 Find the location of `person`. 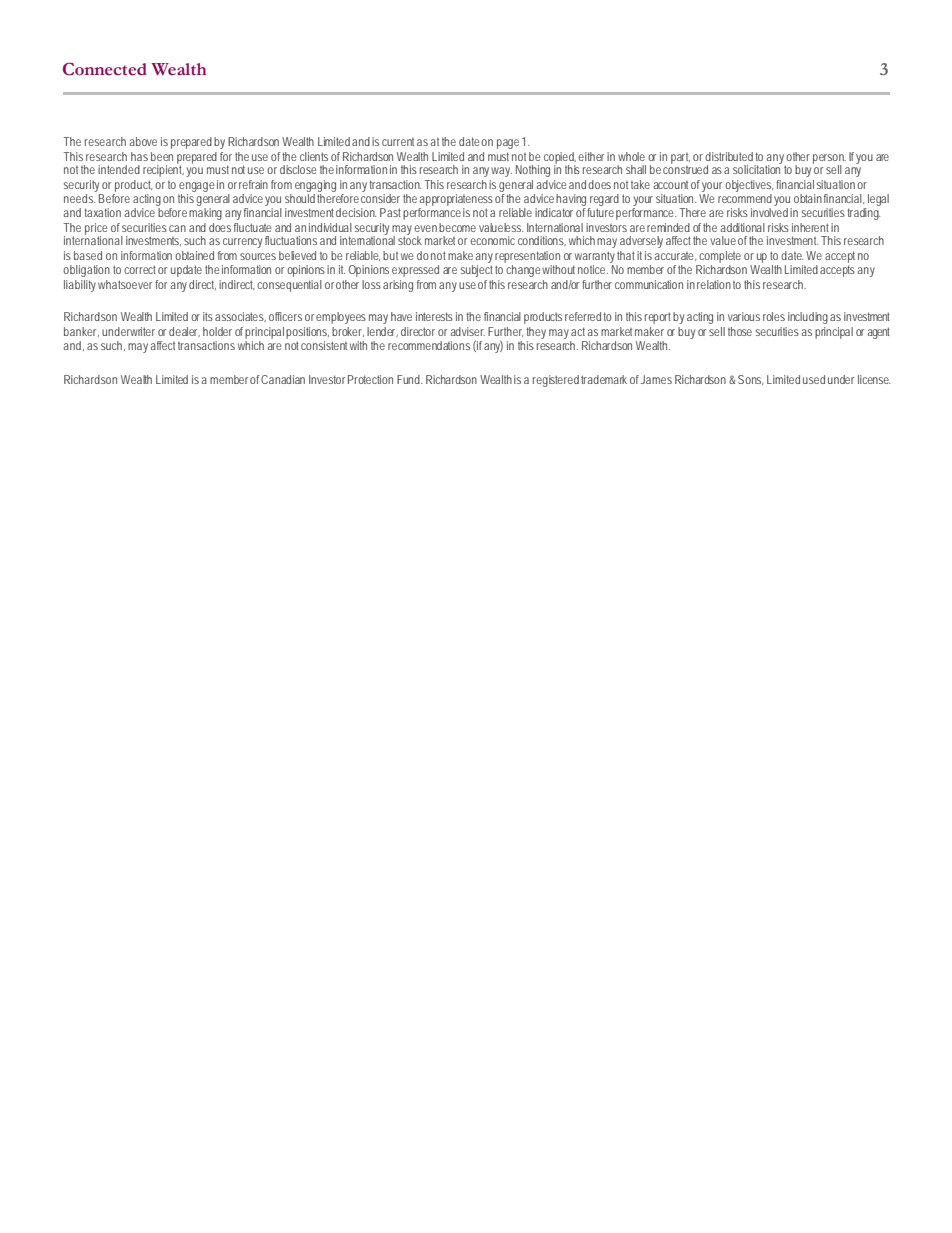

person is located at coordinates (829, 160).
